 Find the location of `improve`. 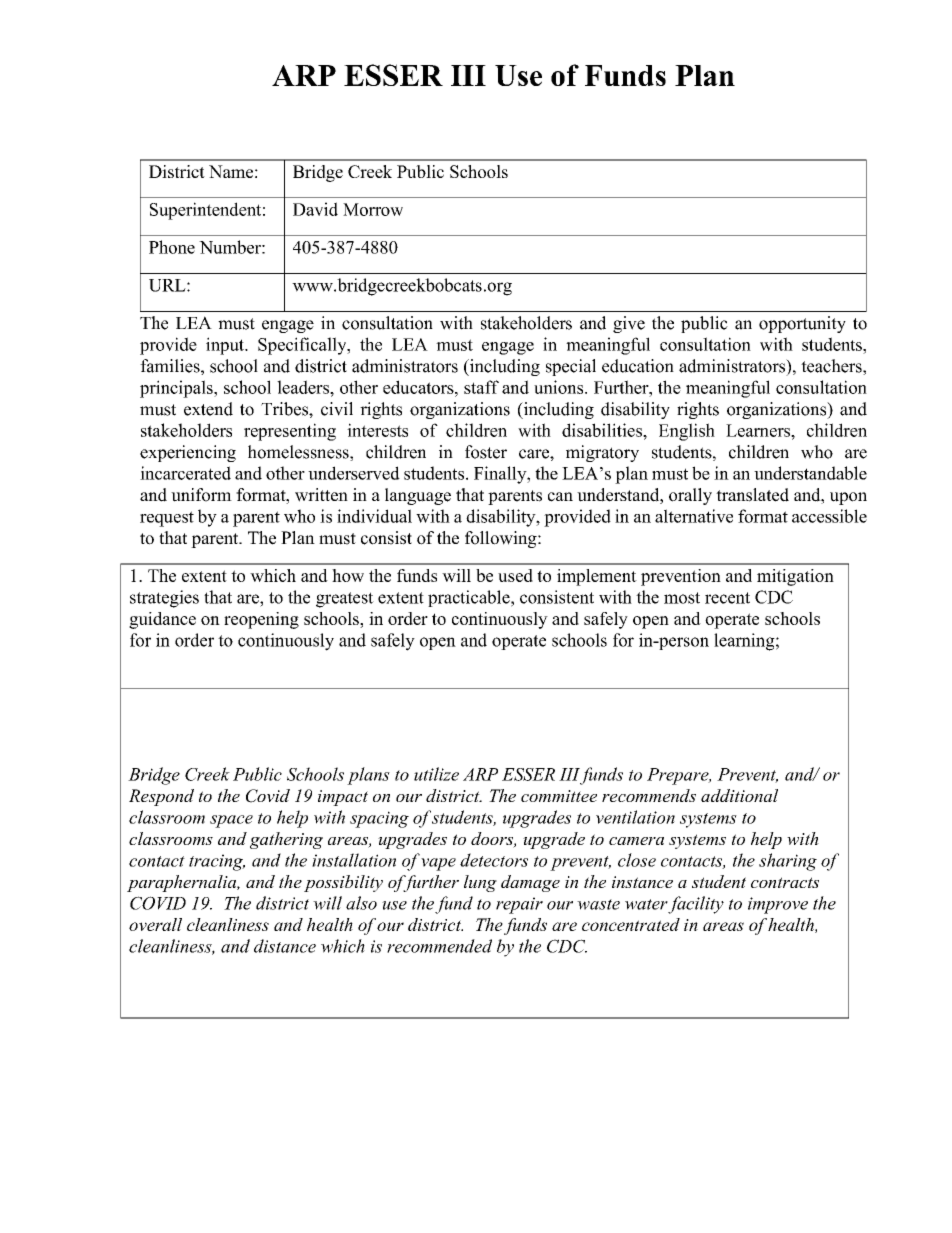

improve is located at coordinates (778, 905).
